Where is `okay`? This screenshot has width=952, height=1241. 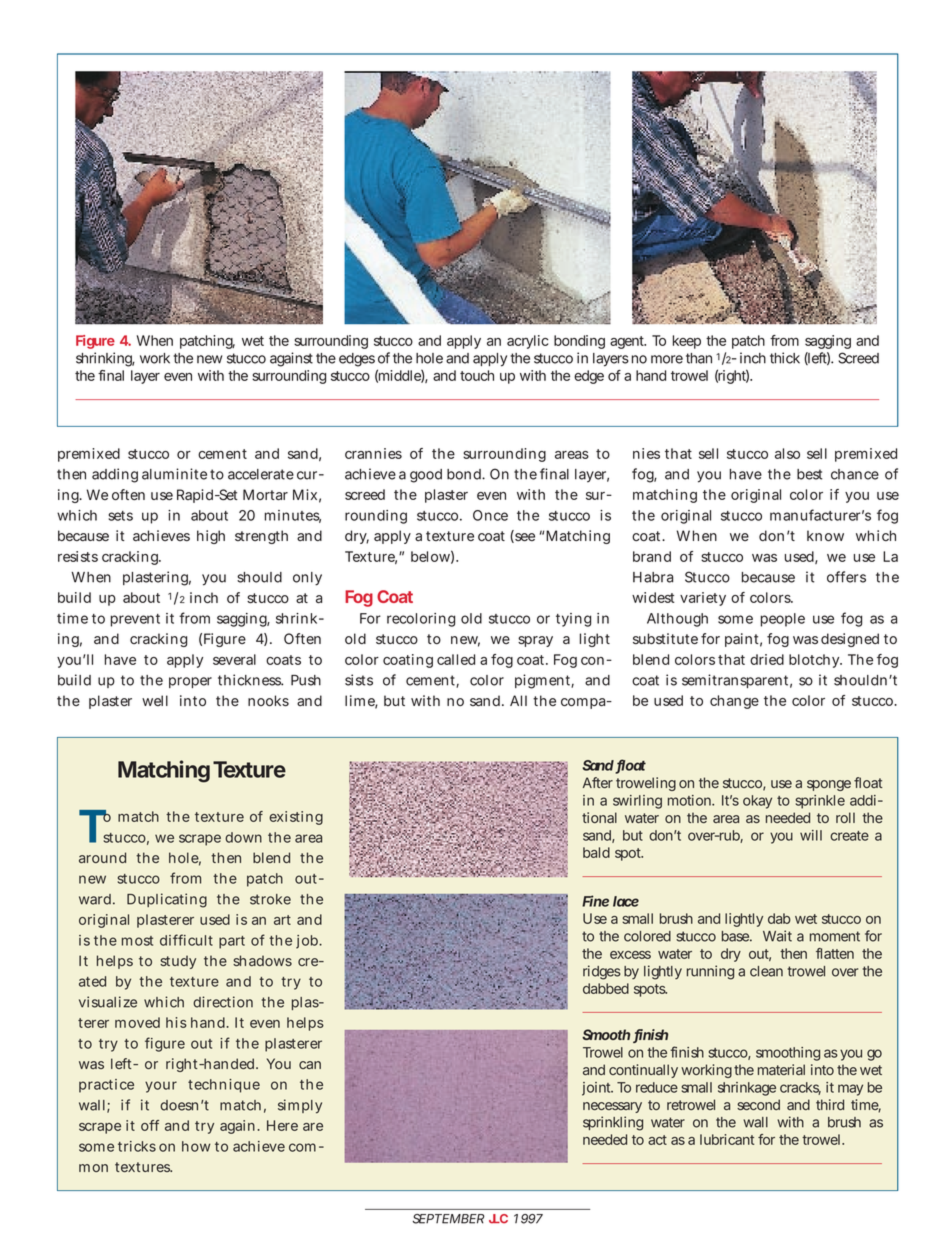 okay is located at coordinates (757, 802).
